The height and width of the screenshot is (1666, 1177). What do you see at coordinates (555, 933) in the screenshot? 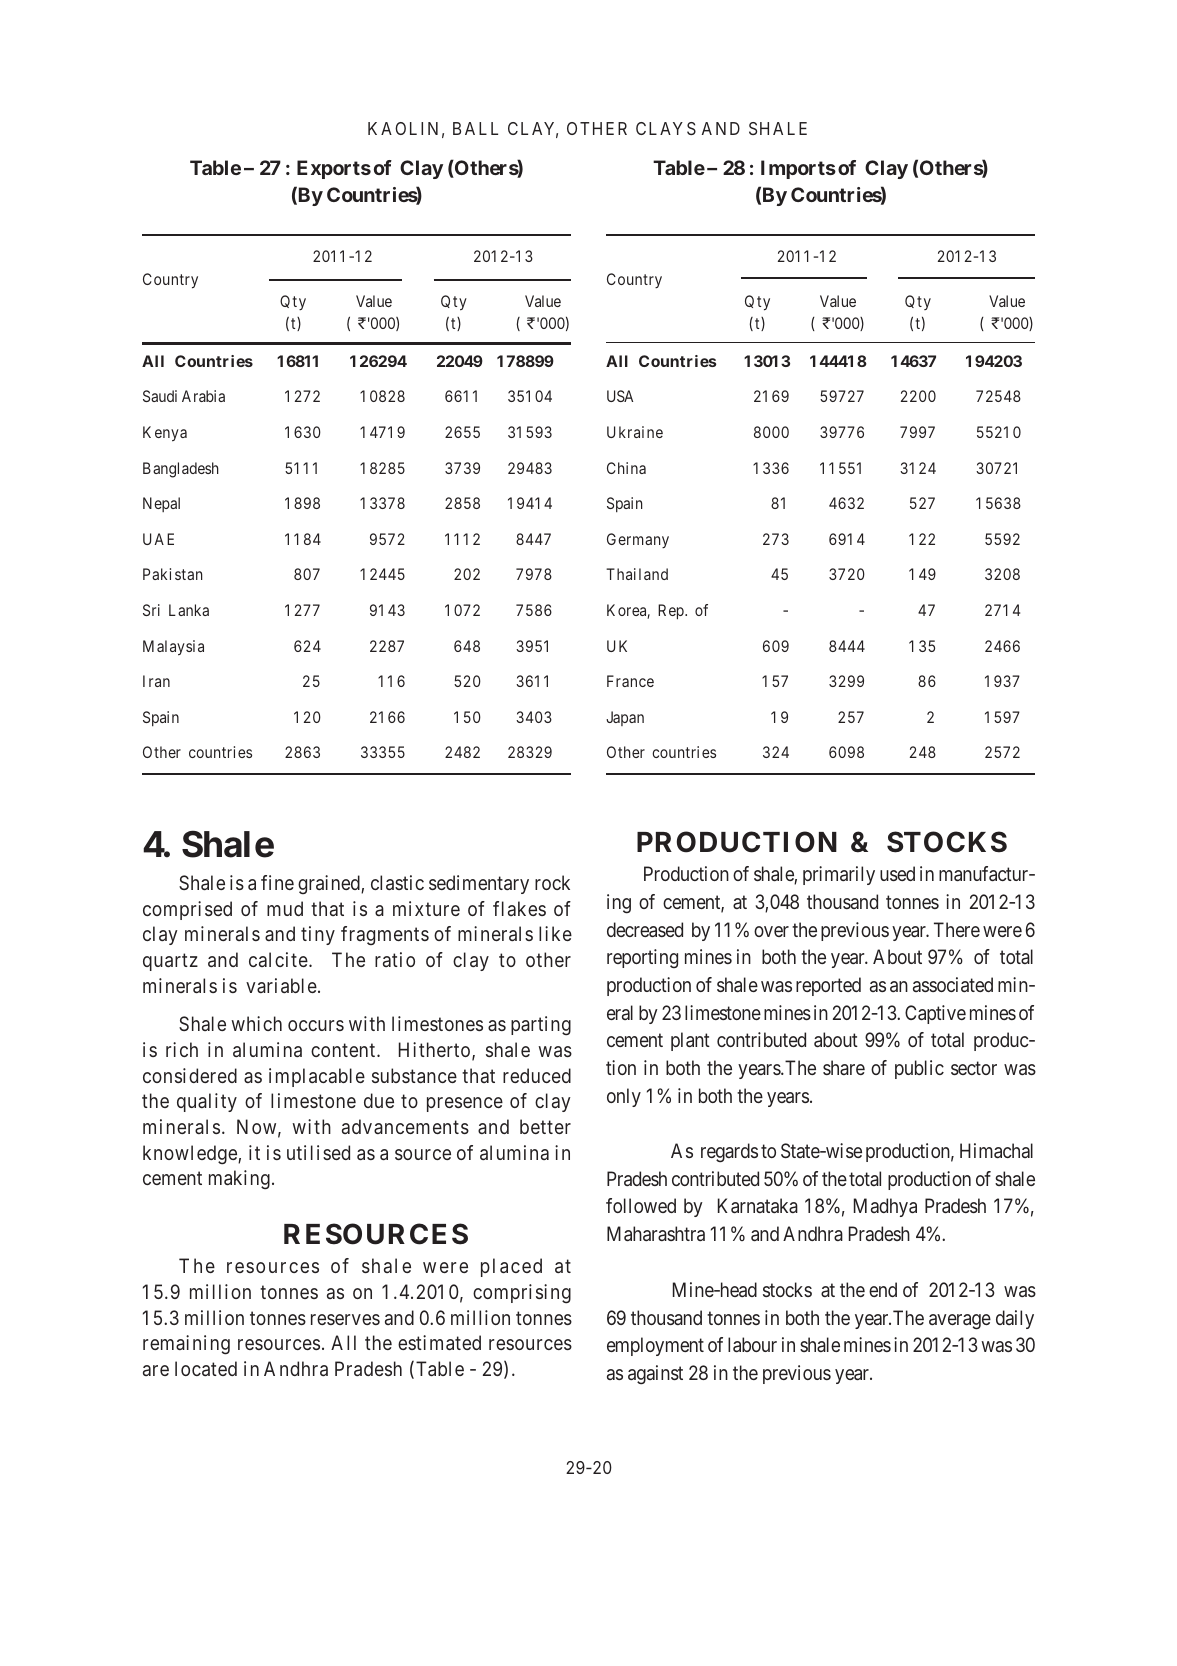
I see `like` at bounding box center [555, 933].
